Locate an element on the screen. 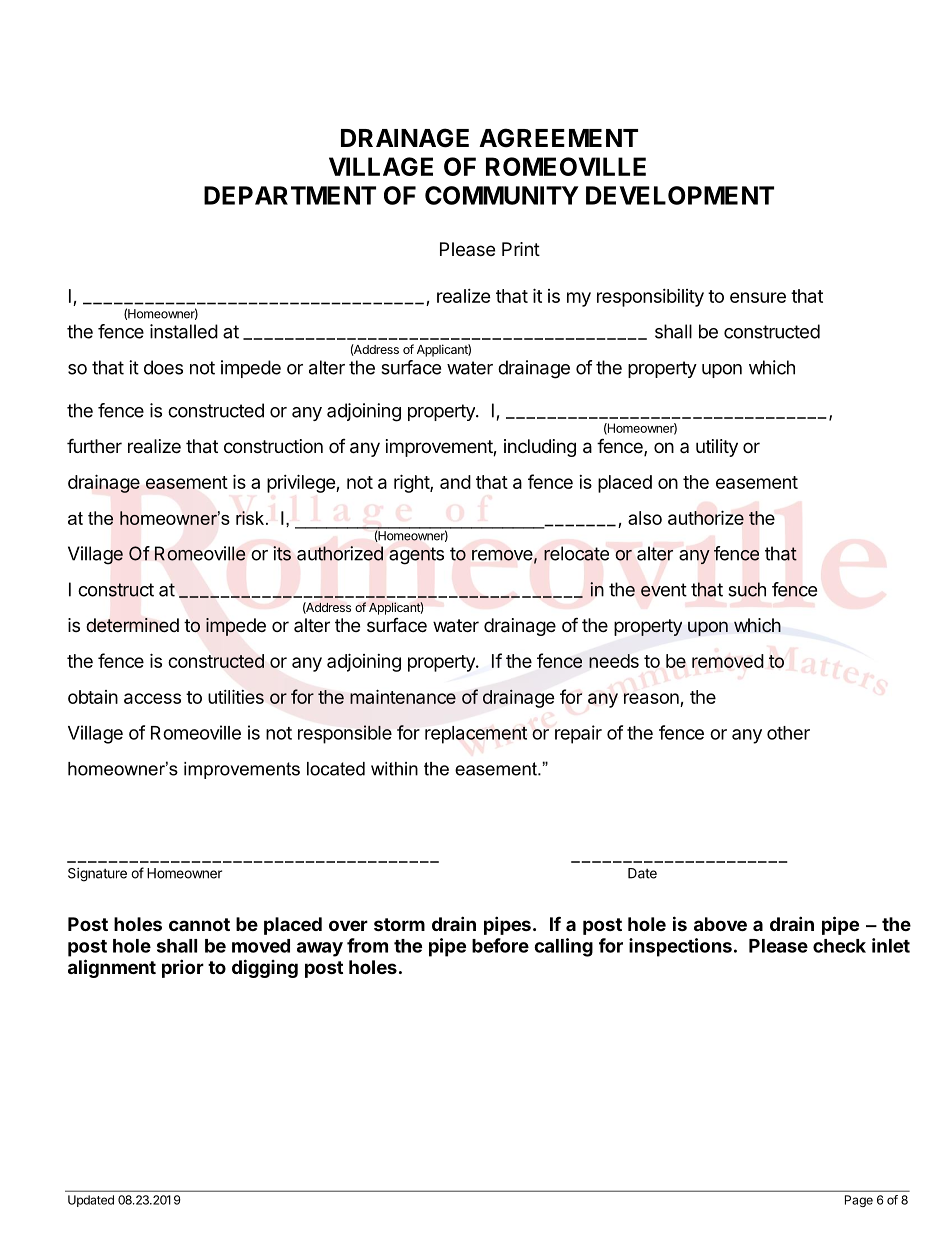 Image resolution: width=952 pixels, height=1233 pixels. before is located at coordinates (500, 945).
